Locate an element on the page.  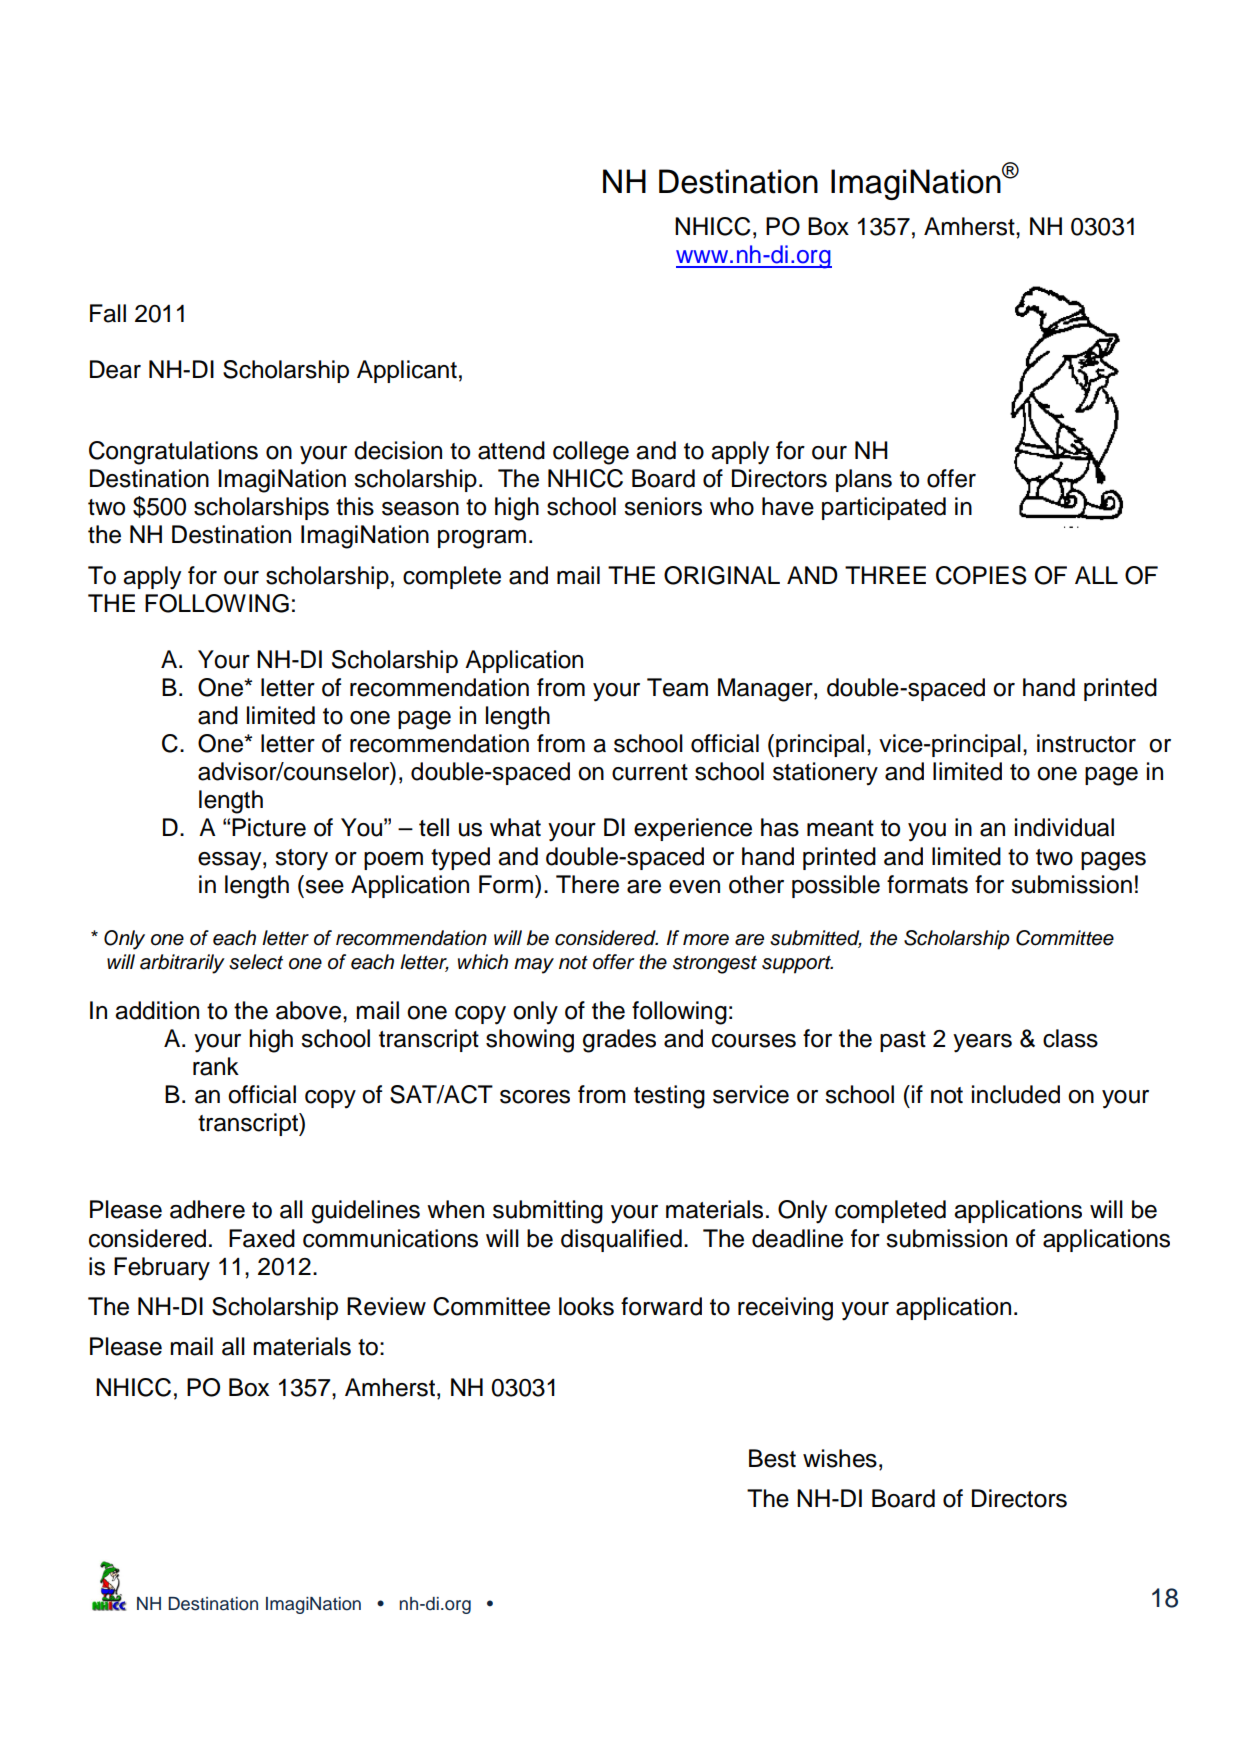
There is located at coordinates (587, 884).
